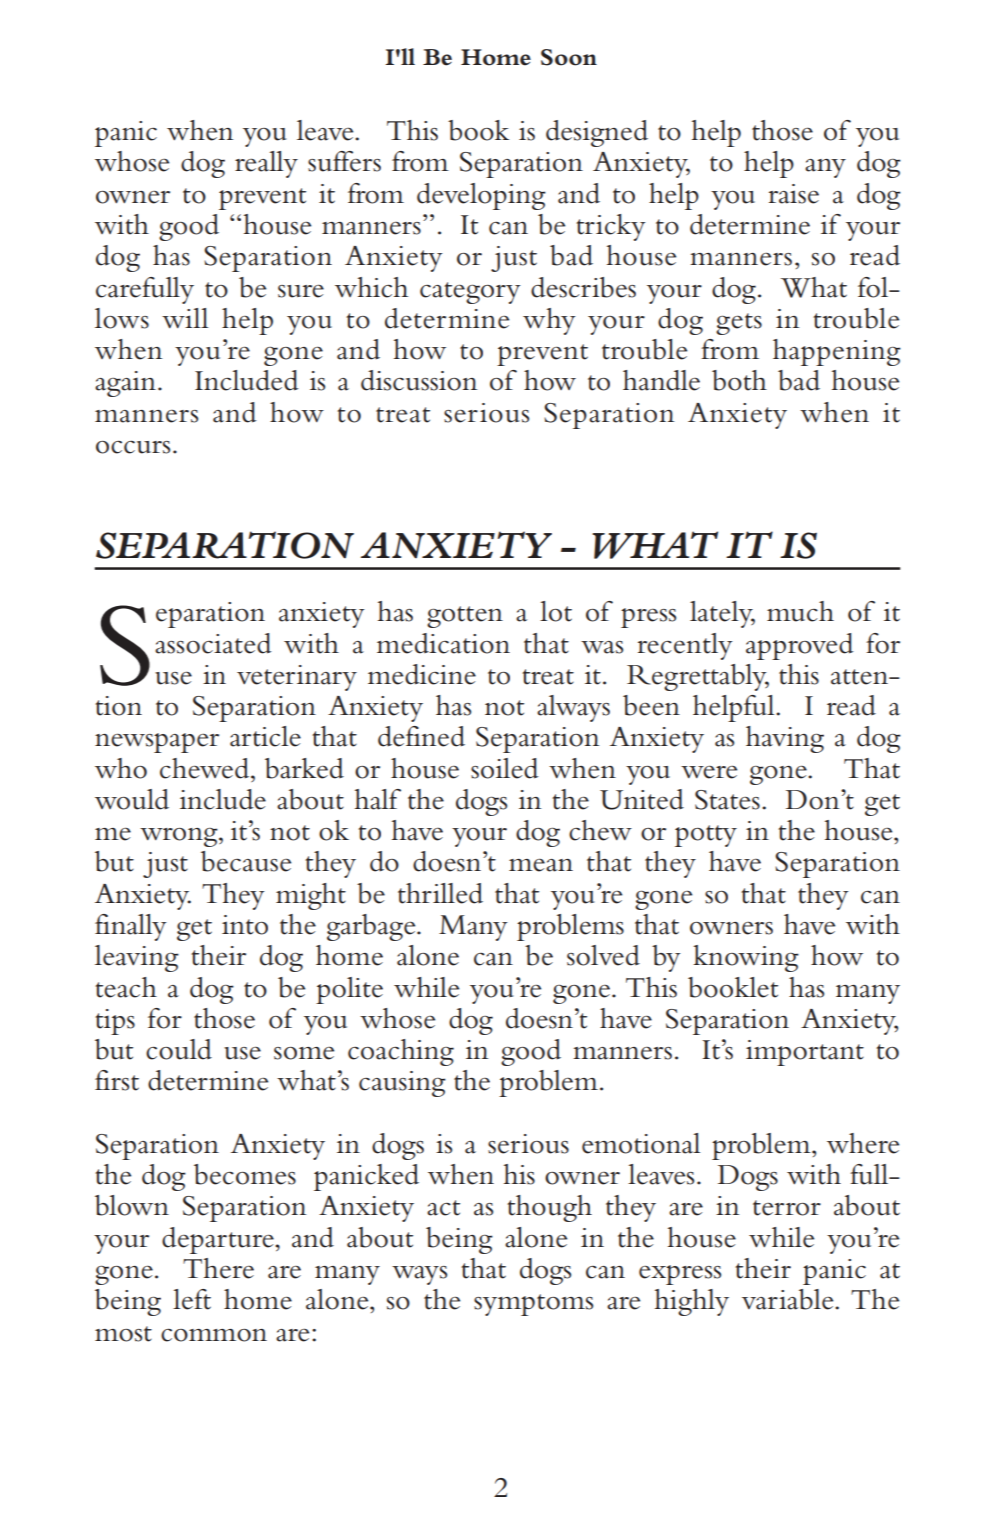 This document has height=1530, width=990. Describe the element at coordinates (245, 925) in the document. I see `into` at that location.
